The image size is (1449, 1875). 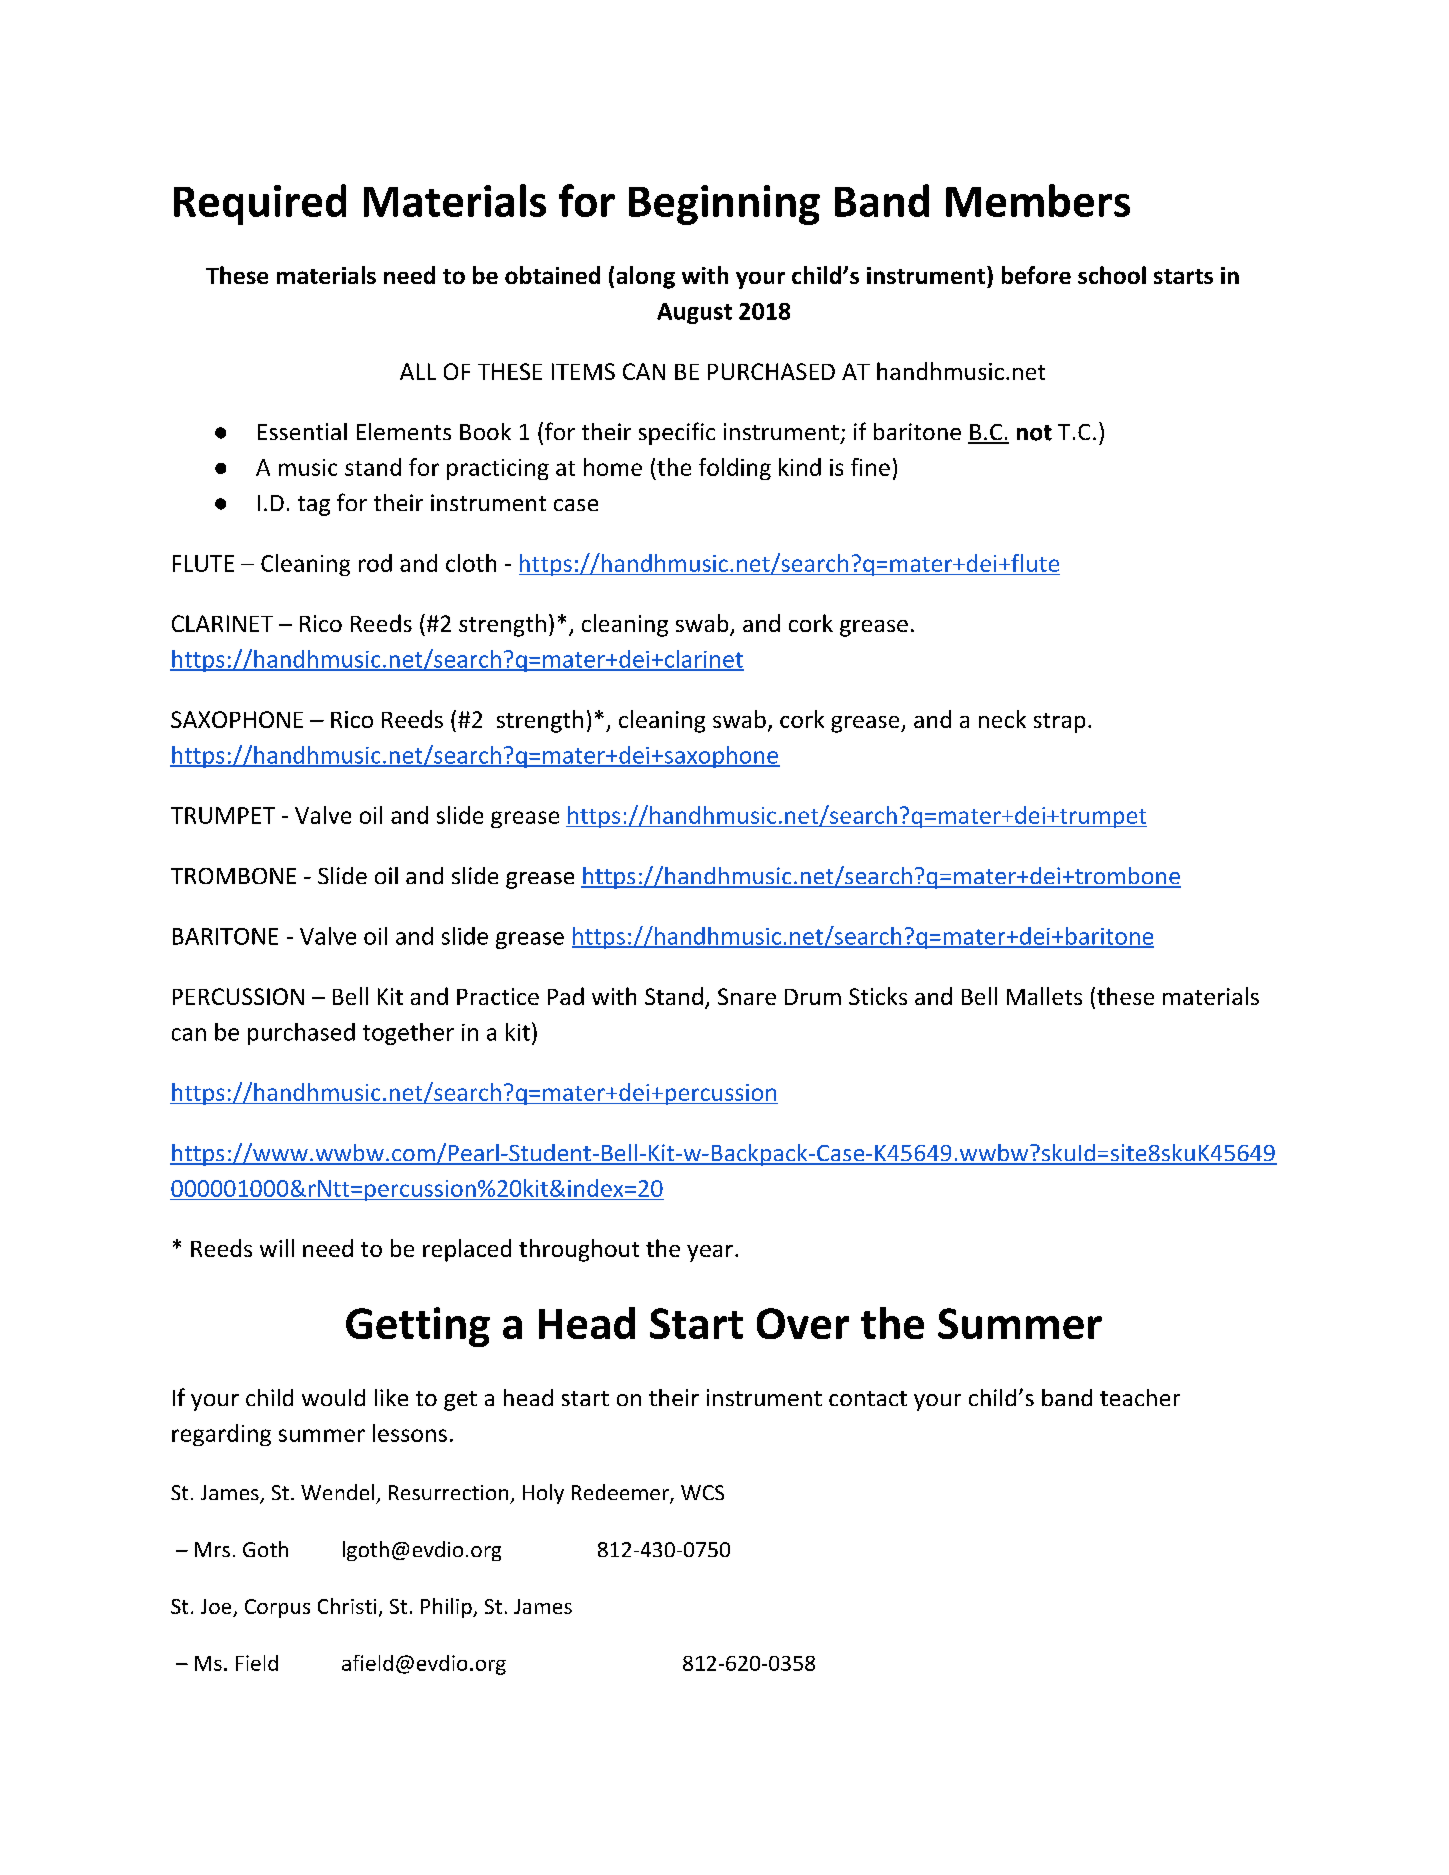 I want to click on year, so click(x=710, y=1253).
